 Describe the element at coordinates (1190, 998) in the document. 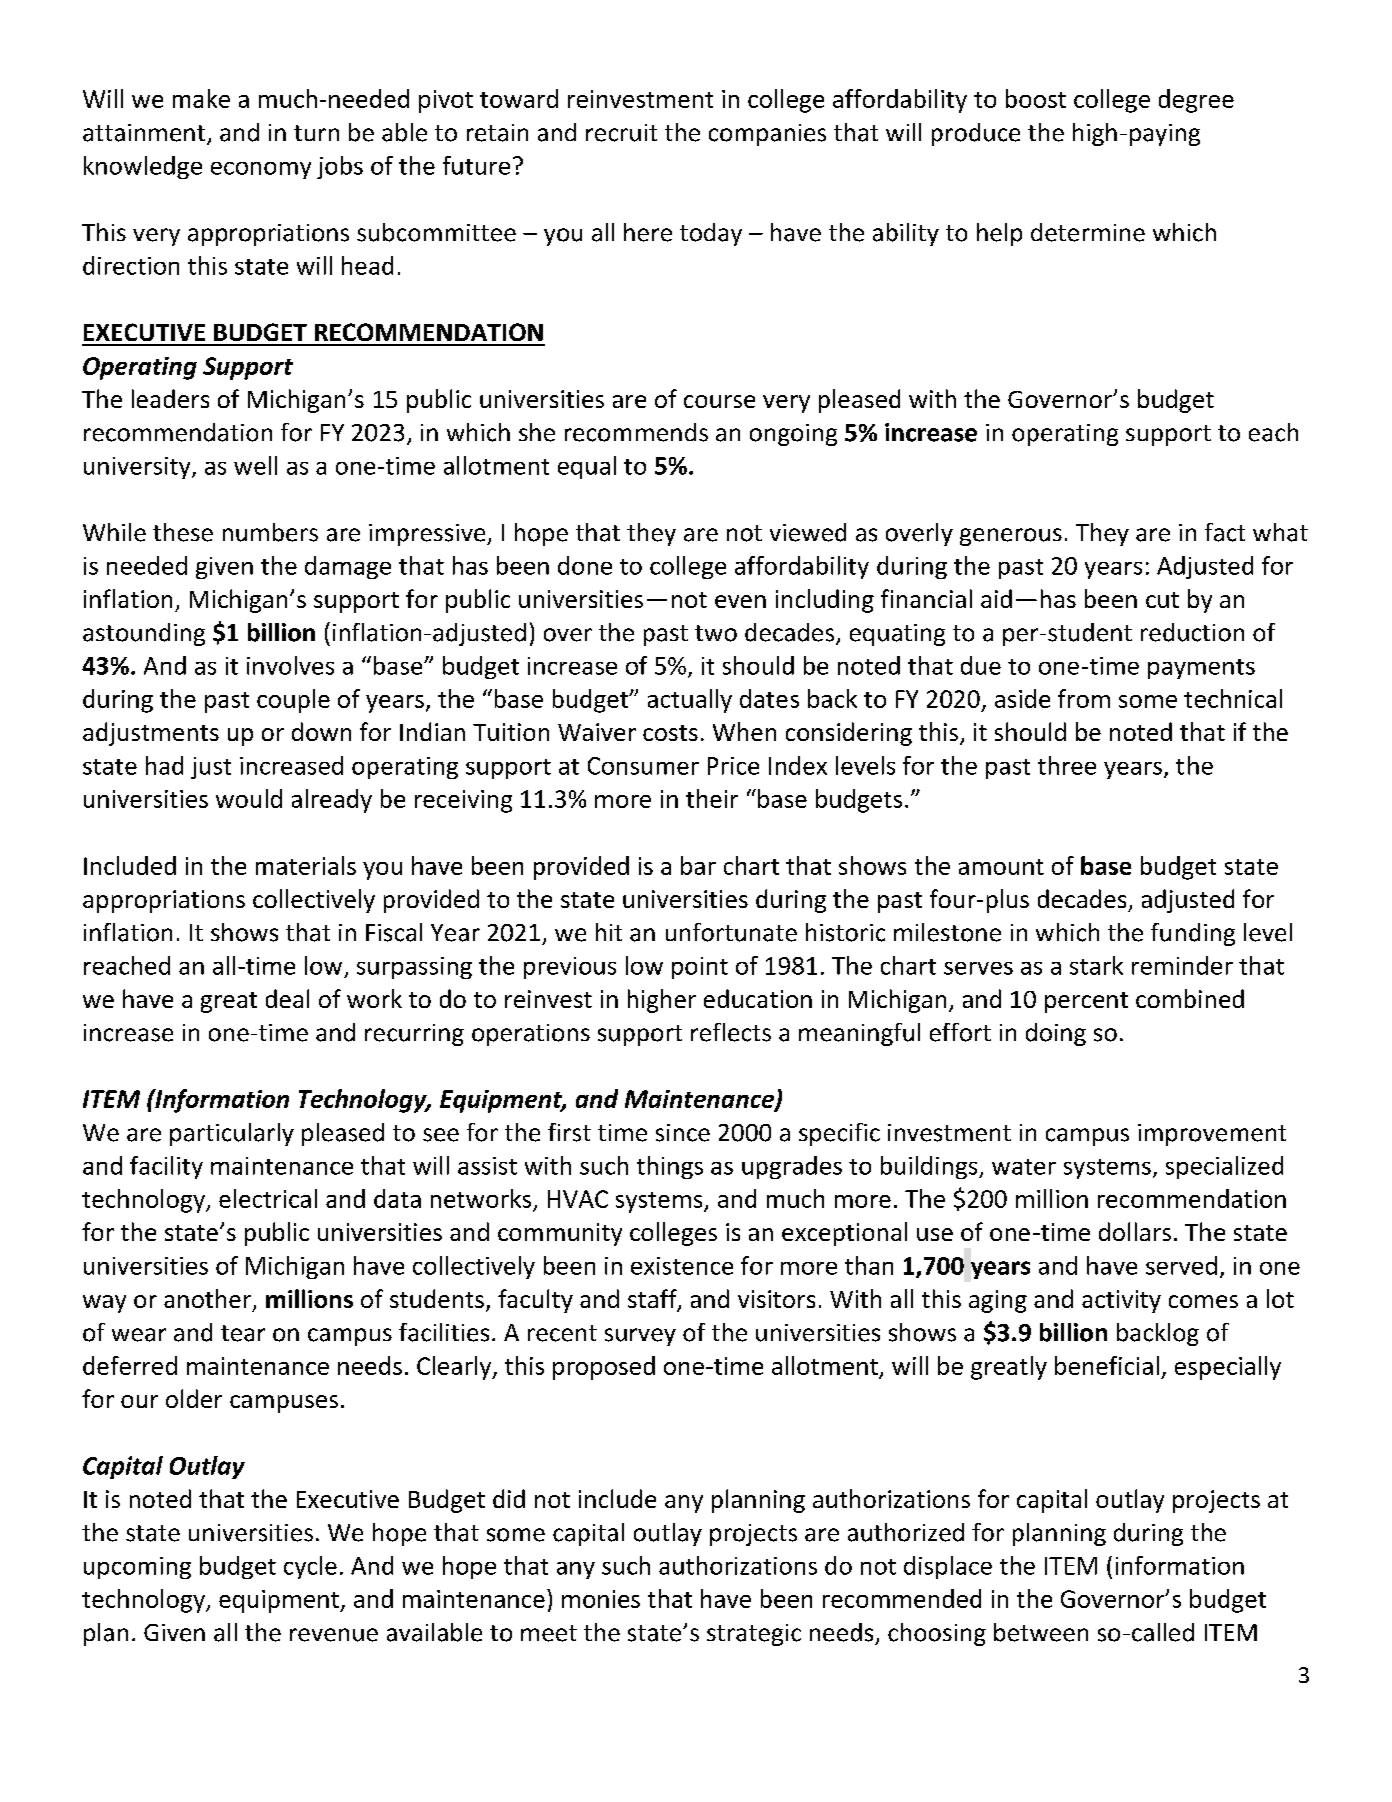

I see `combined` at that location.
